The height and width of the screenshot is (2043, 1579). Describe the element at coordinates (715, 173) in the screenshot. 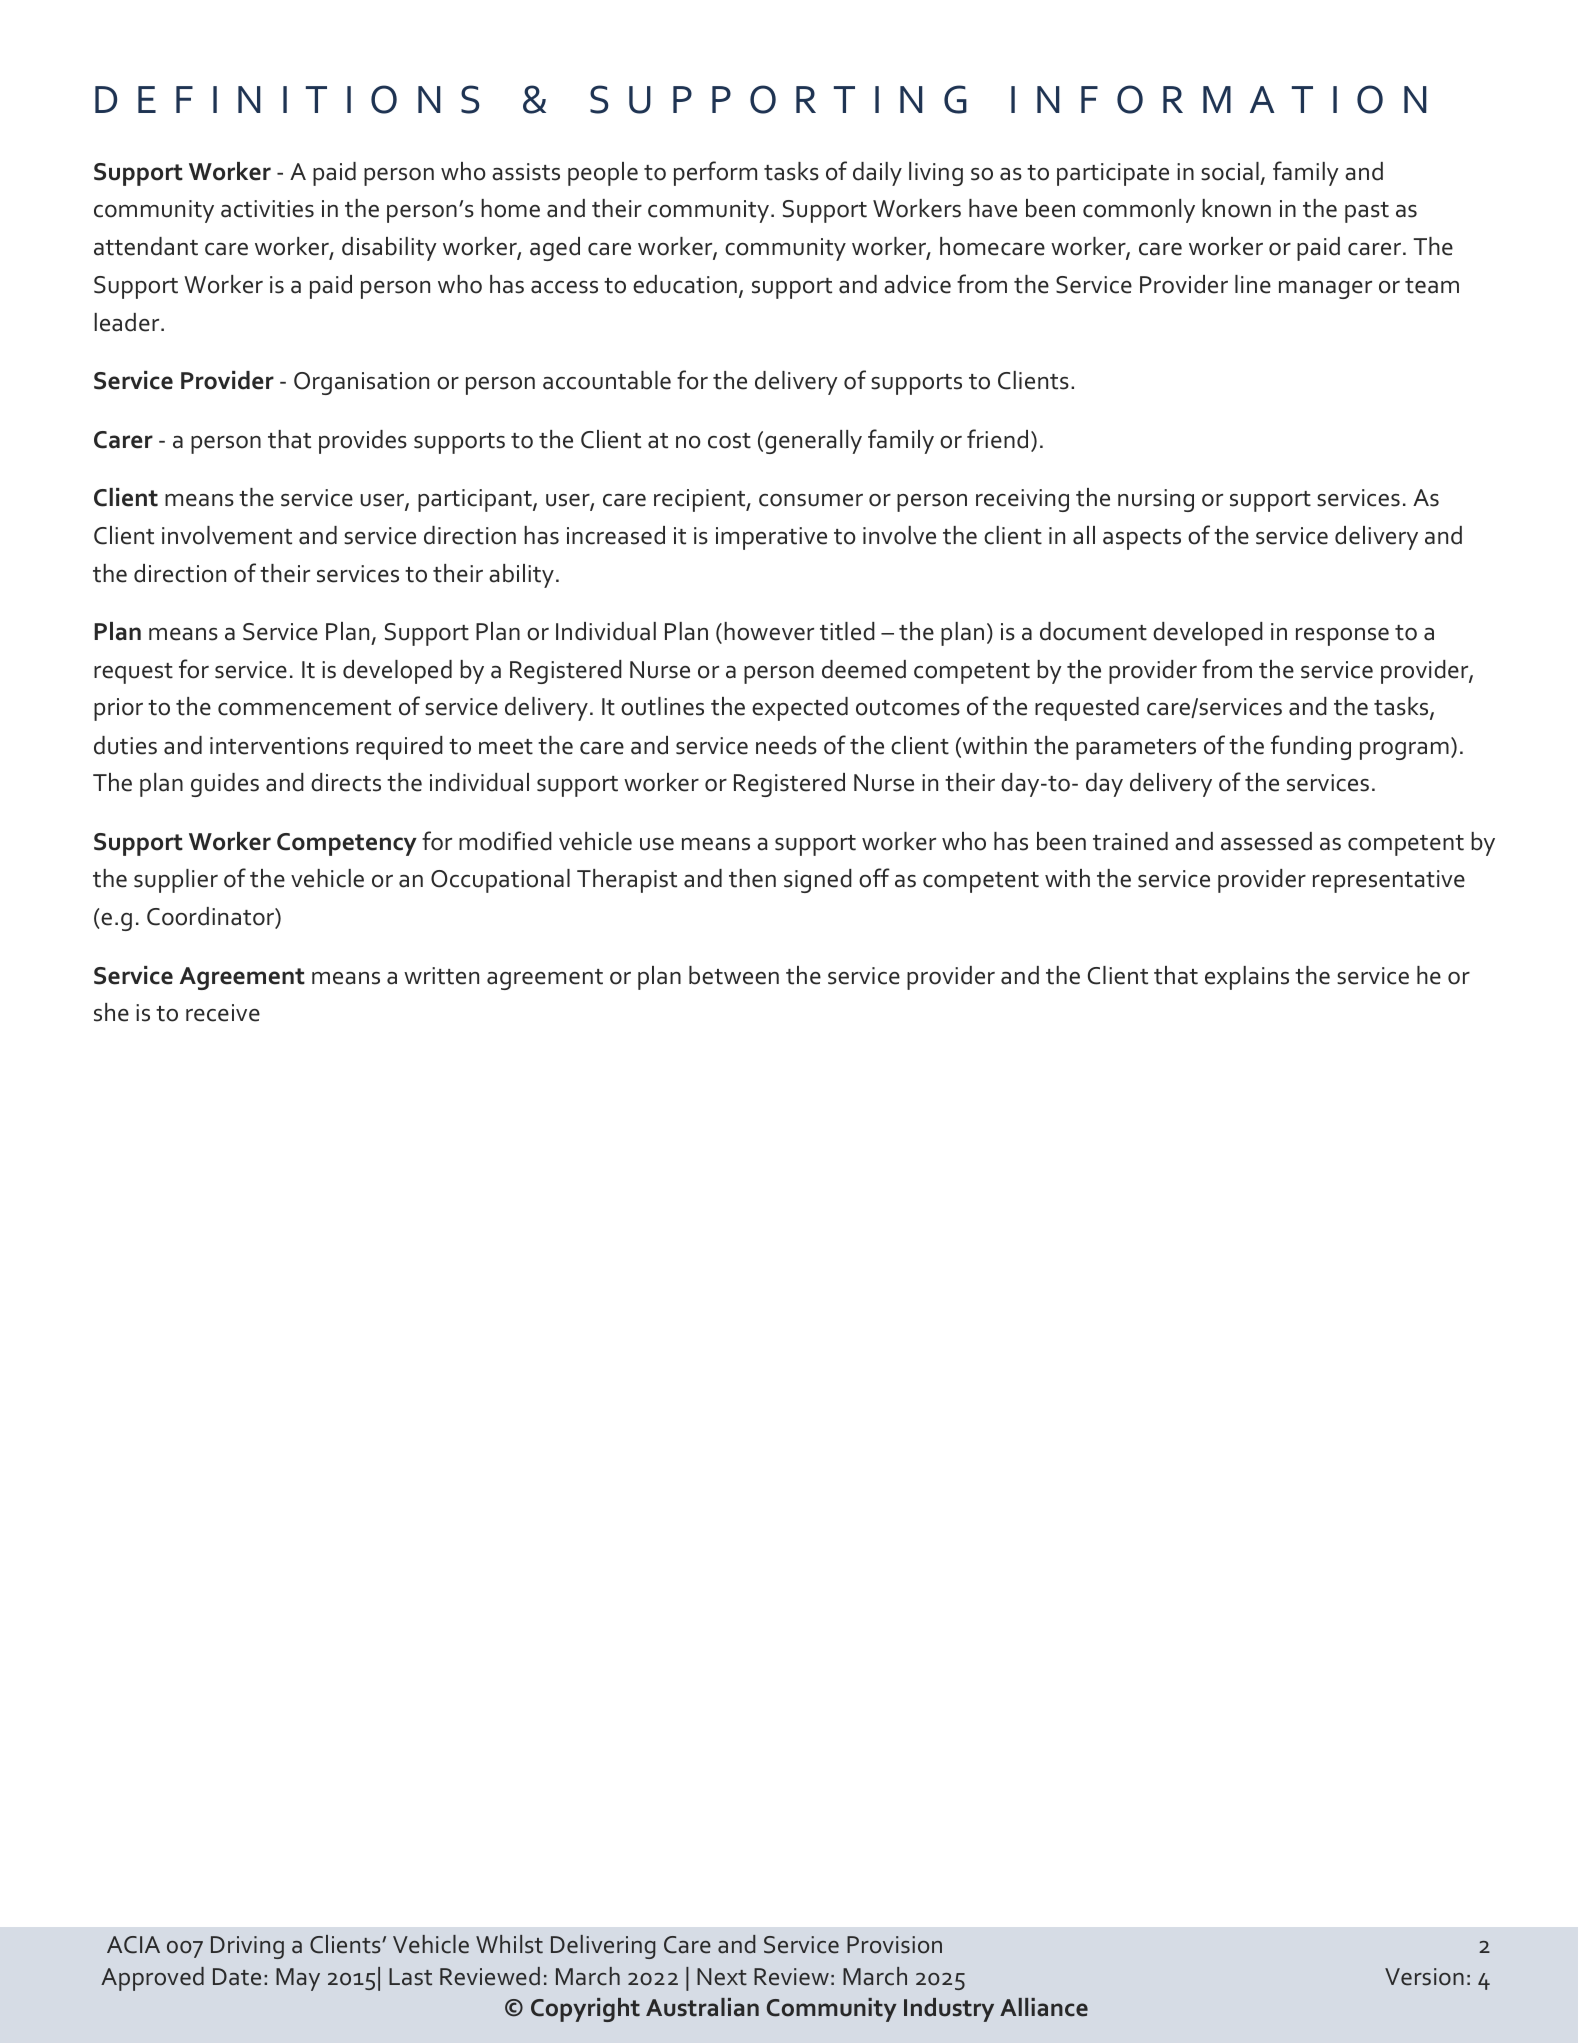

I see `perform` at that location.
